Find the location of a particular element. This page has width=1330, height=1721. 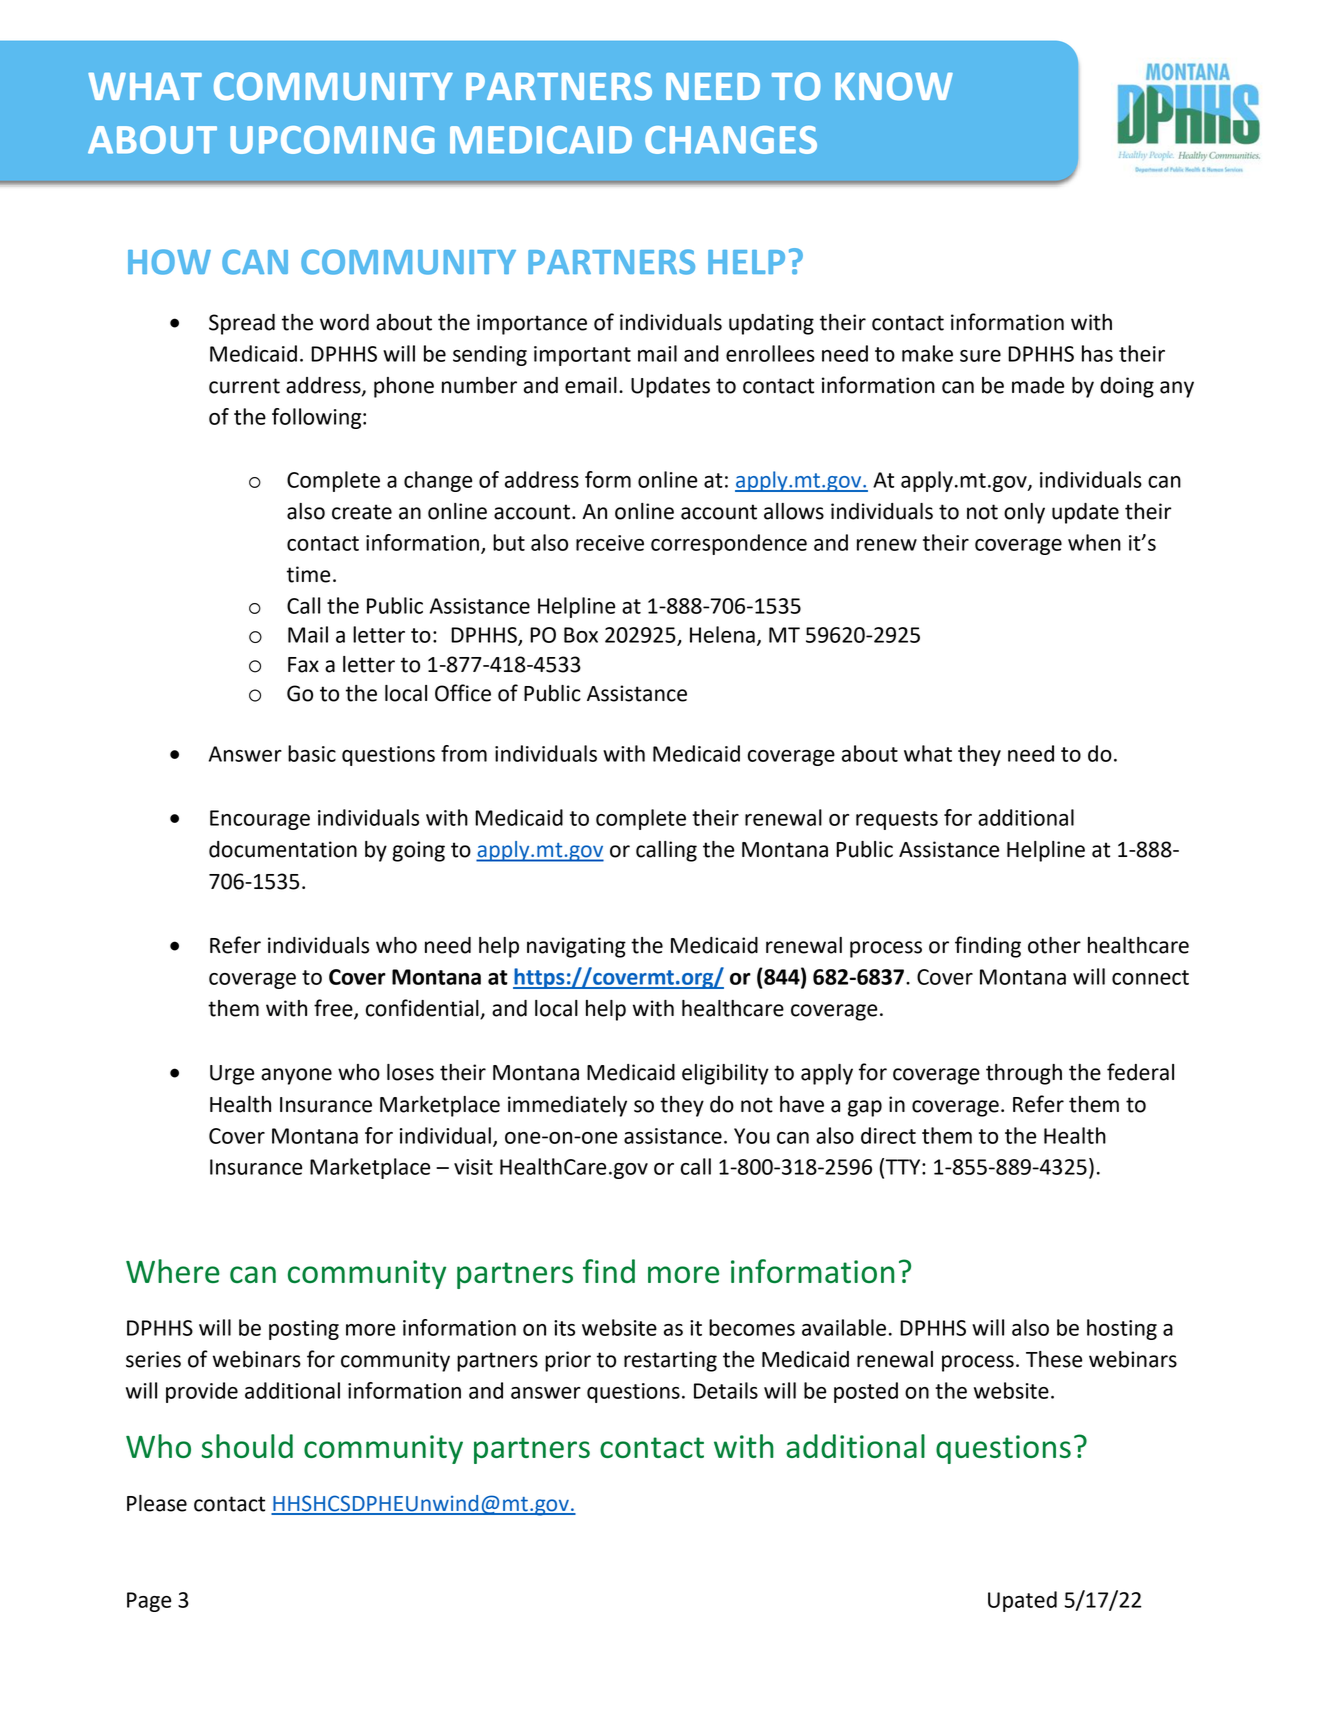

KNOW is located at coordinates (894, 86).
